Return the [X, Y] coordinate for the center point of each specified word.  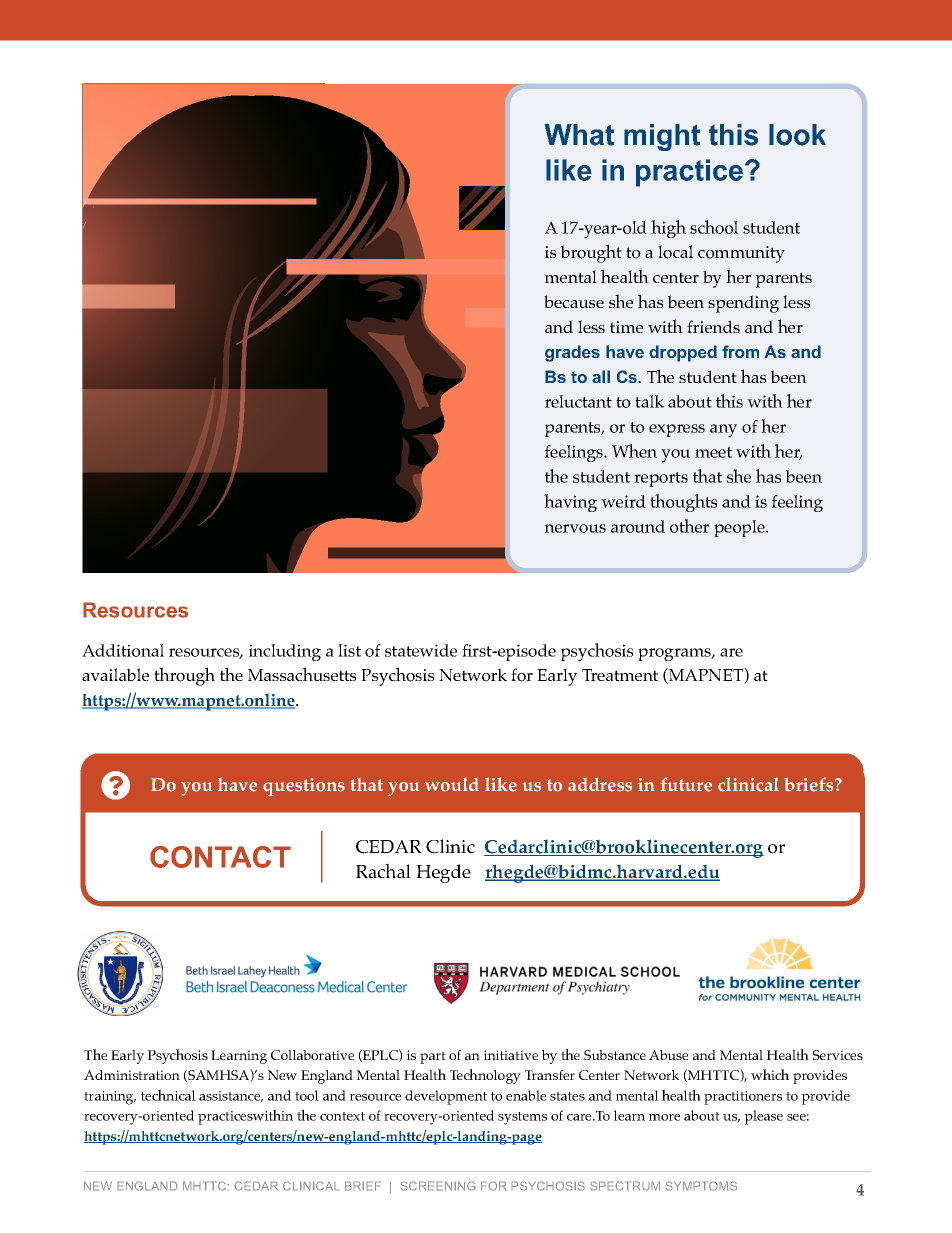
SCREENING [438, 1186]
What [579, 135]
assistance [231, 1097]
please [763, 1117]
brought [591, 253]
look [797, 135]
